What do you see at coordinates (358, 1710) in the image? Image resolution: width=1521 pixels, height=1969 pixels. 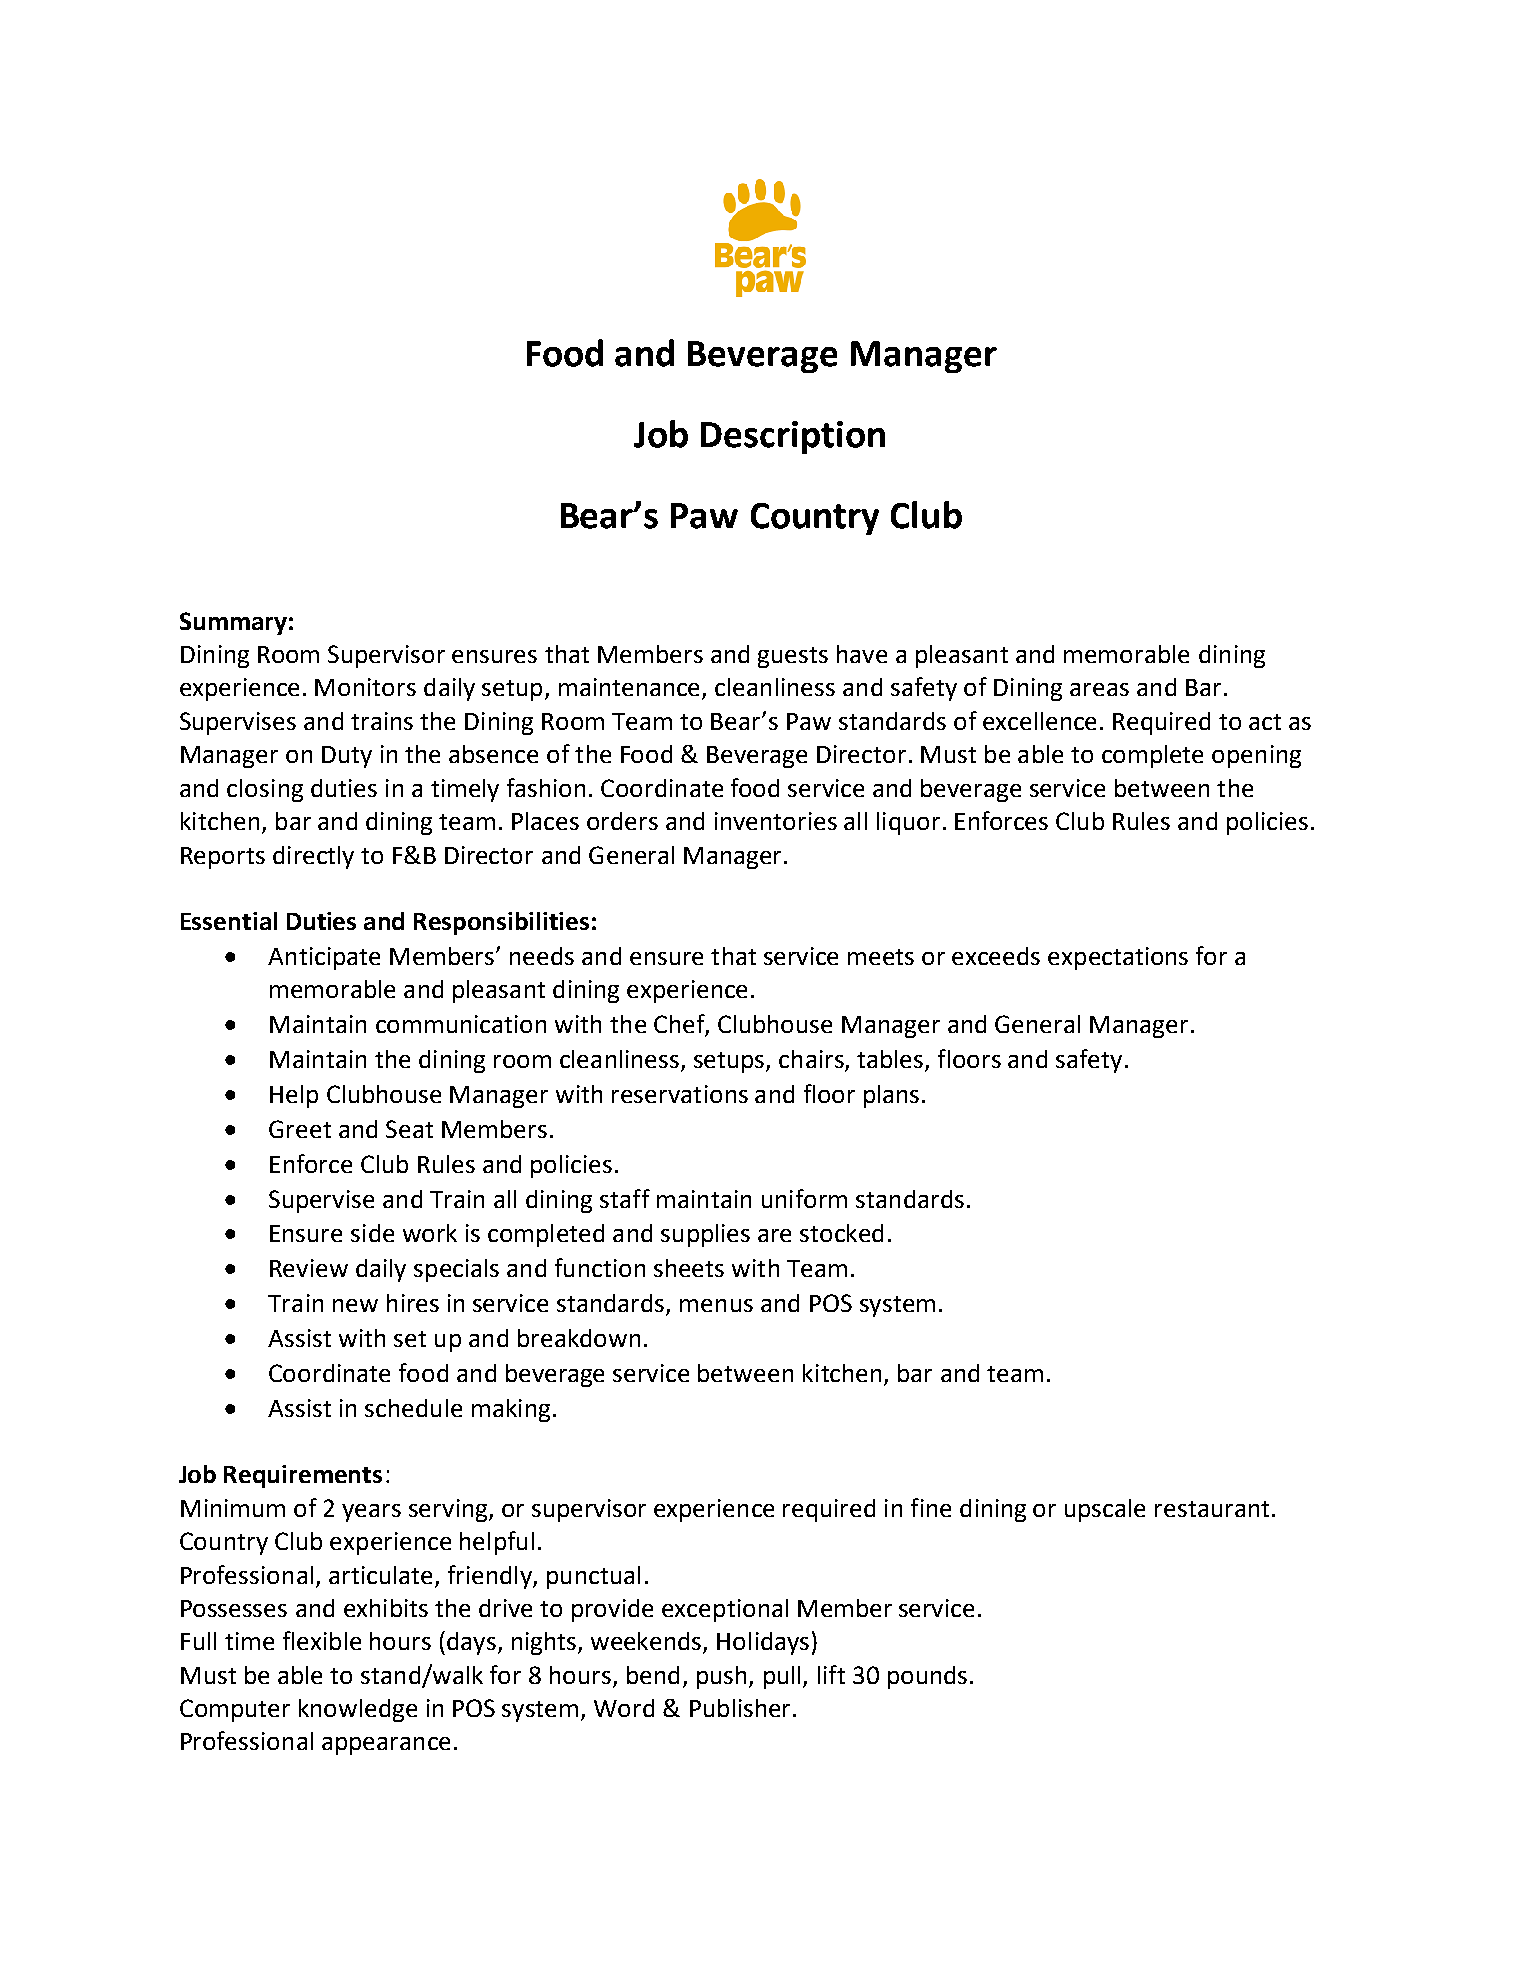 I see `knowledge` at bounding box center [358, 1710].
